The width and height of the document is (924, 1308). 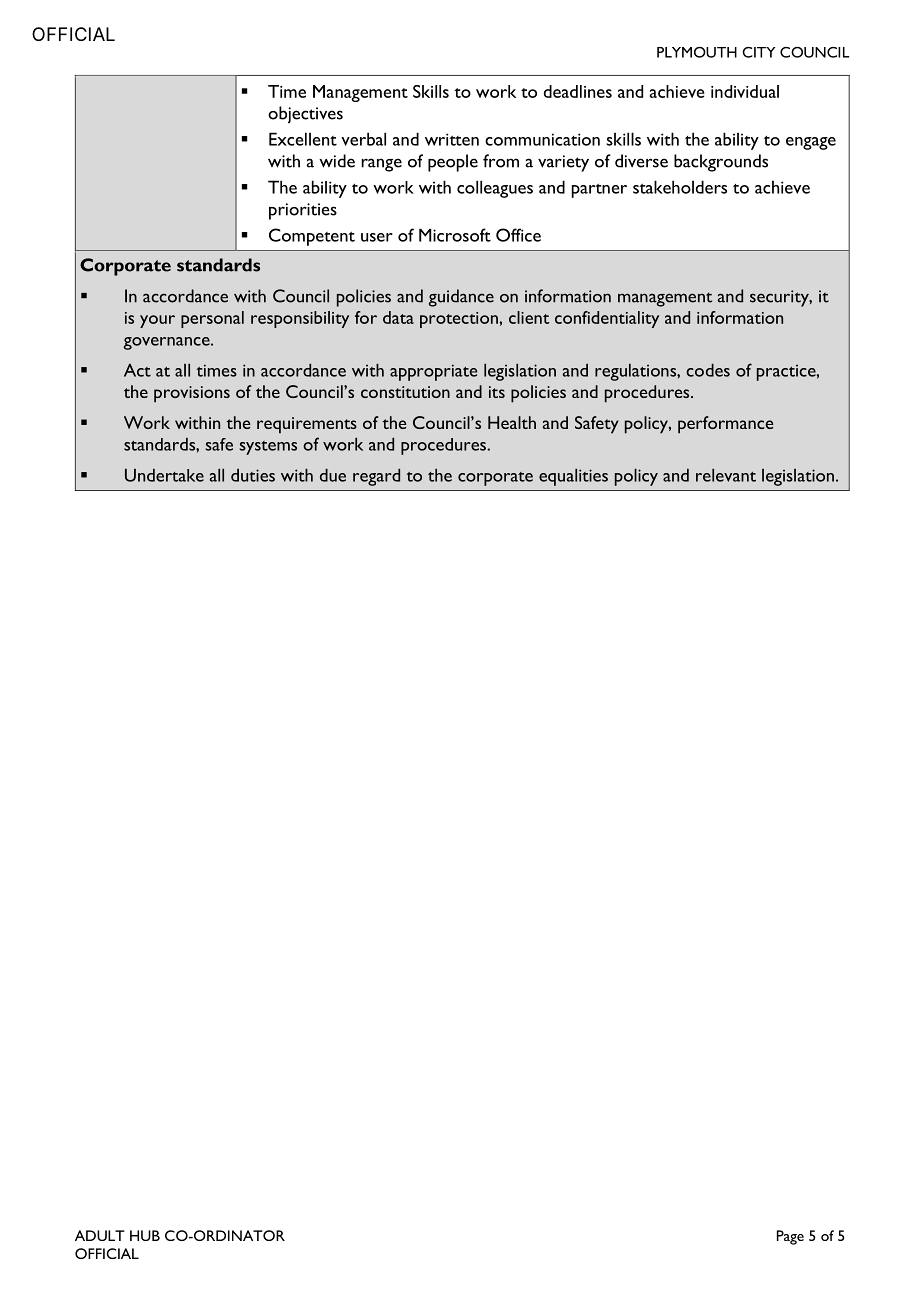 I want to click on Page, so click(x=790, y=1237).
